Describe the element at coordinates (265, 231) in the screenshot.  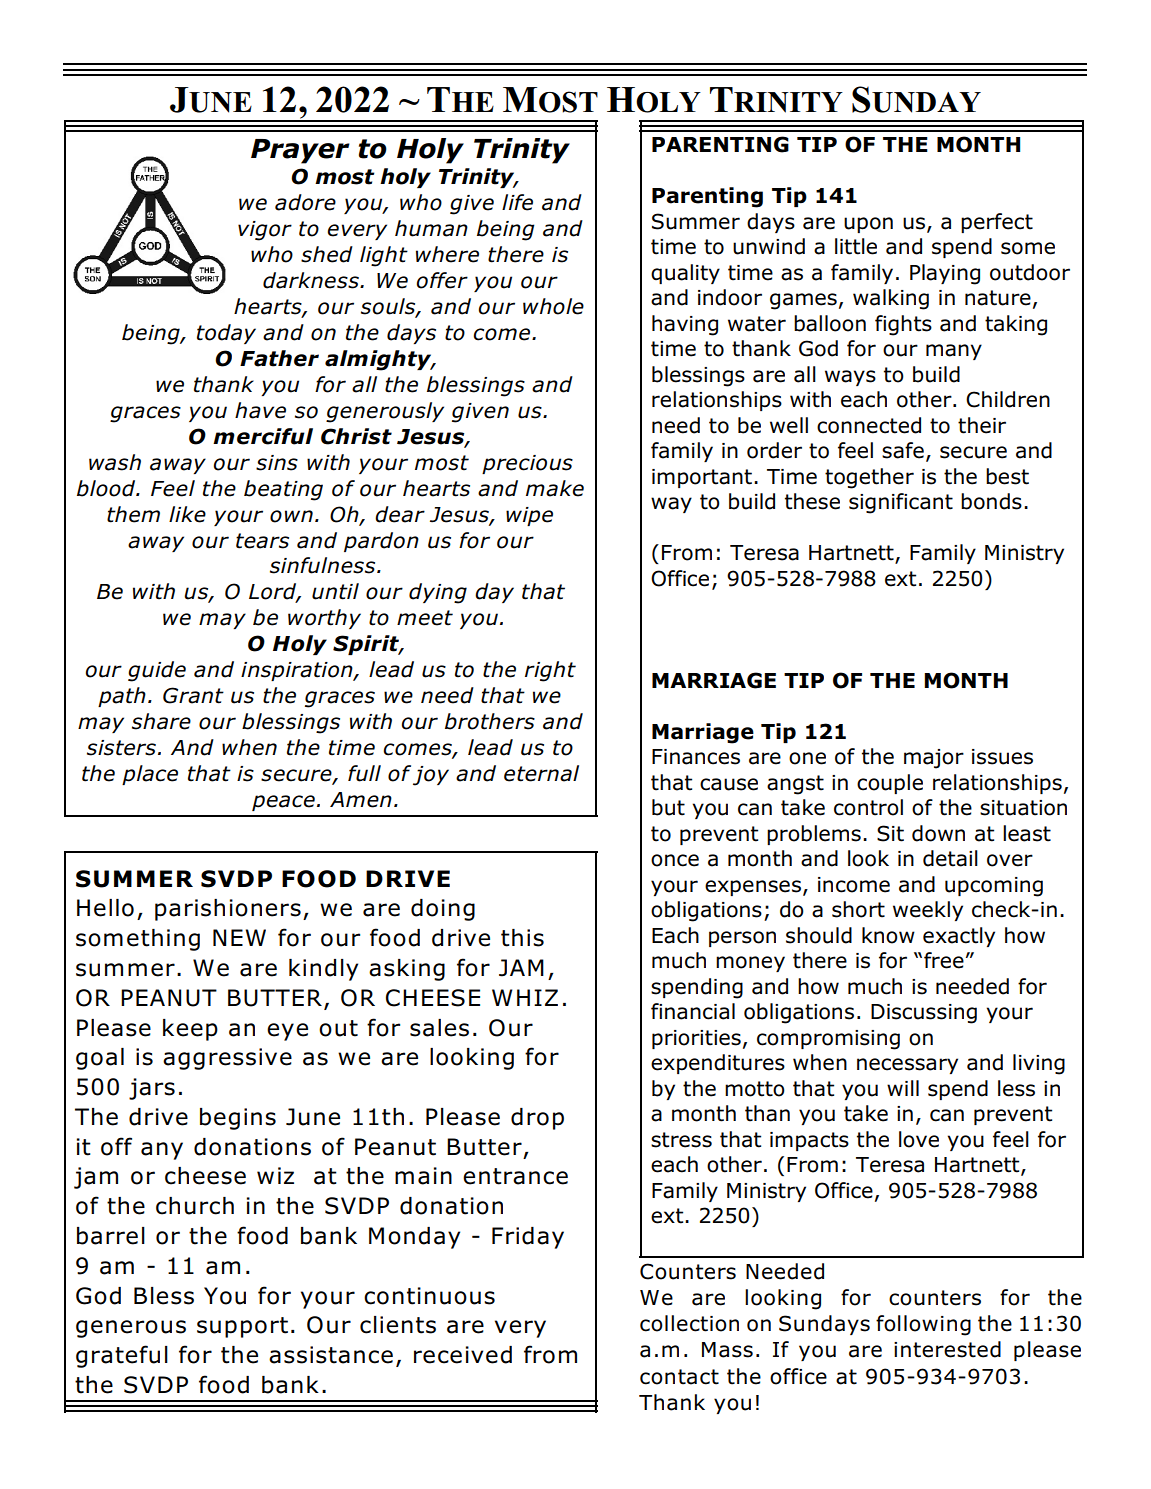
I see `vigor` at that location.
